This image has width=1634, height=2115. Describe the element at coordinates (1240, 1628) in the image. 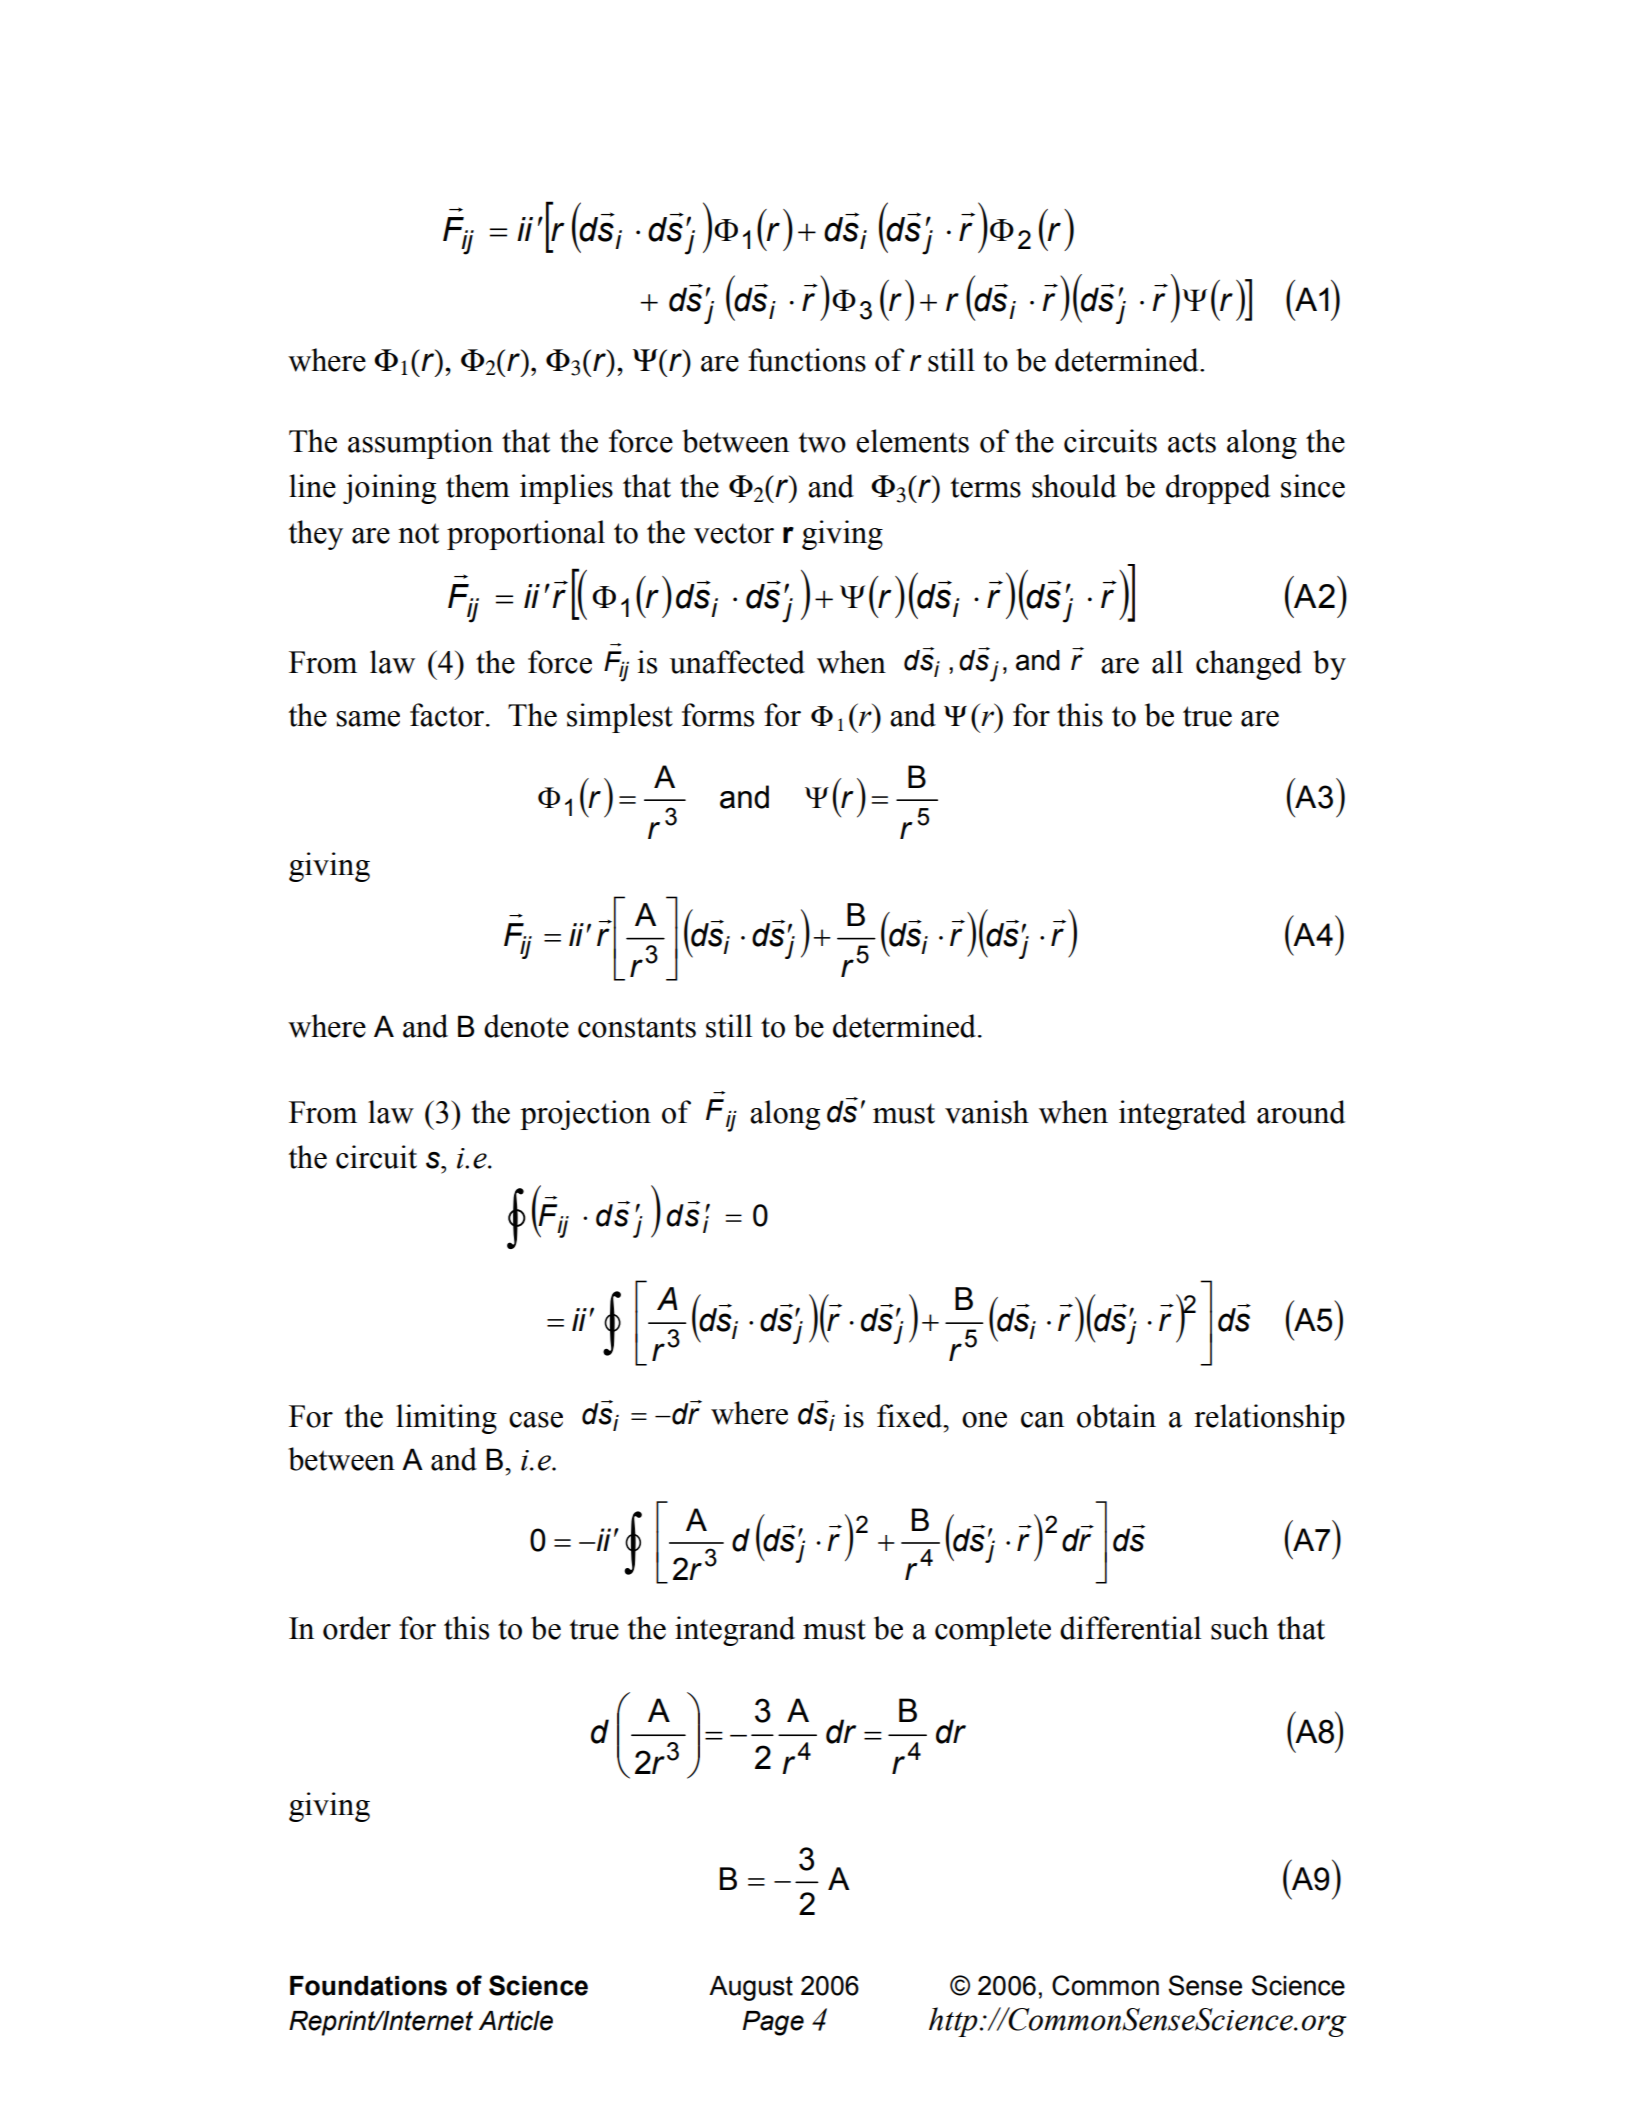

I see `such` at that location.
